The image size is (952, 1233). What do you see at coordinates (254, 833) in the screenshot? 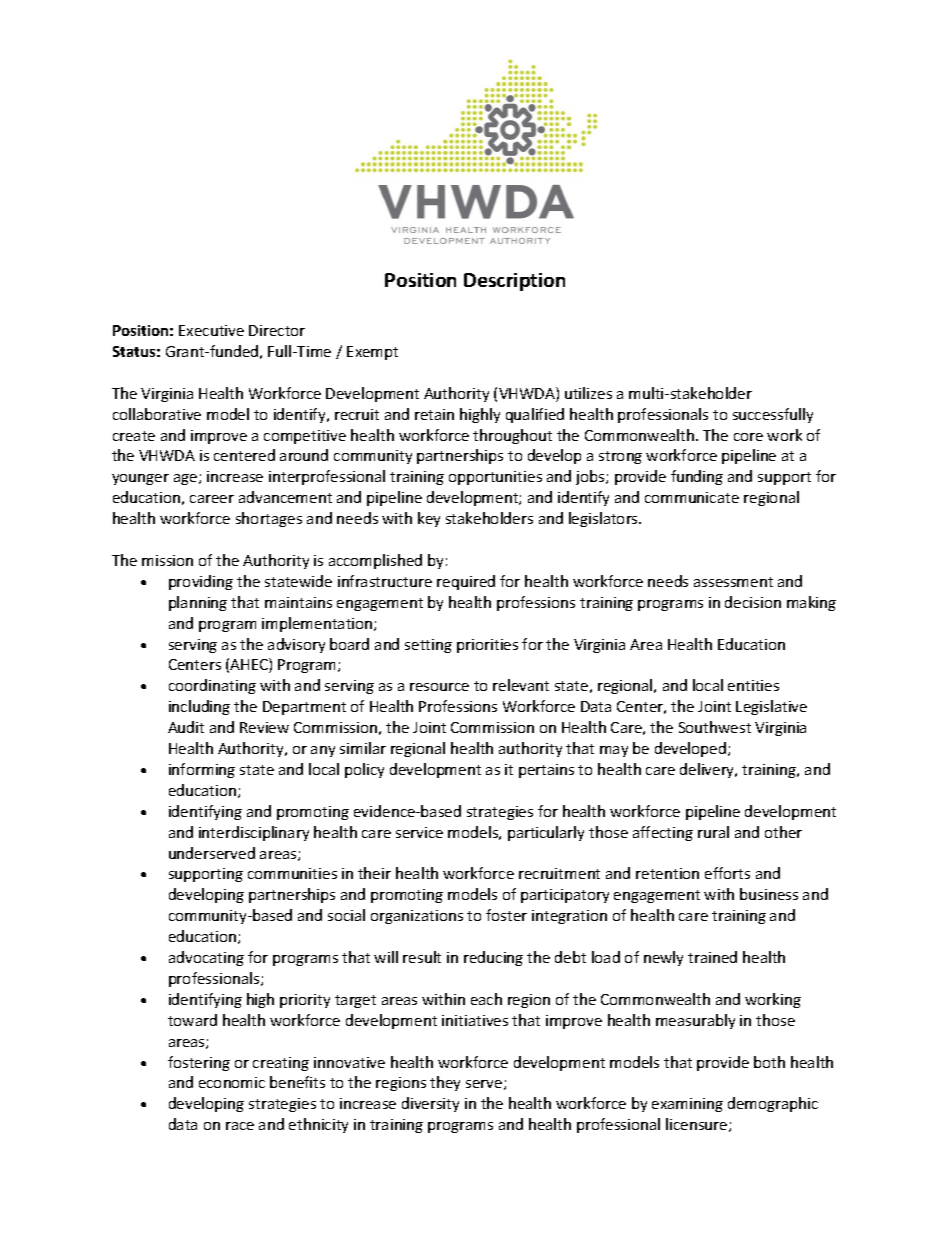
I see `interdisciplinary` at bounding box center [254, 833].
